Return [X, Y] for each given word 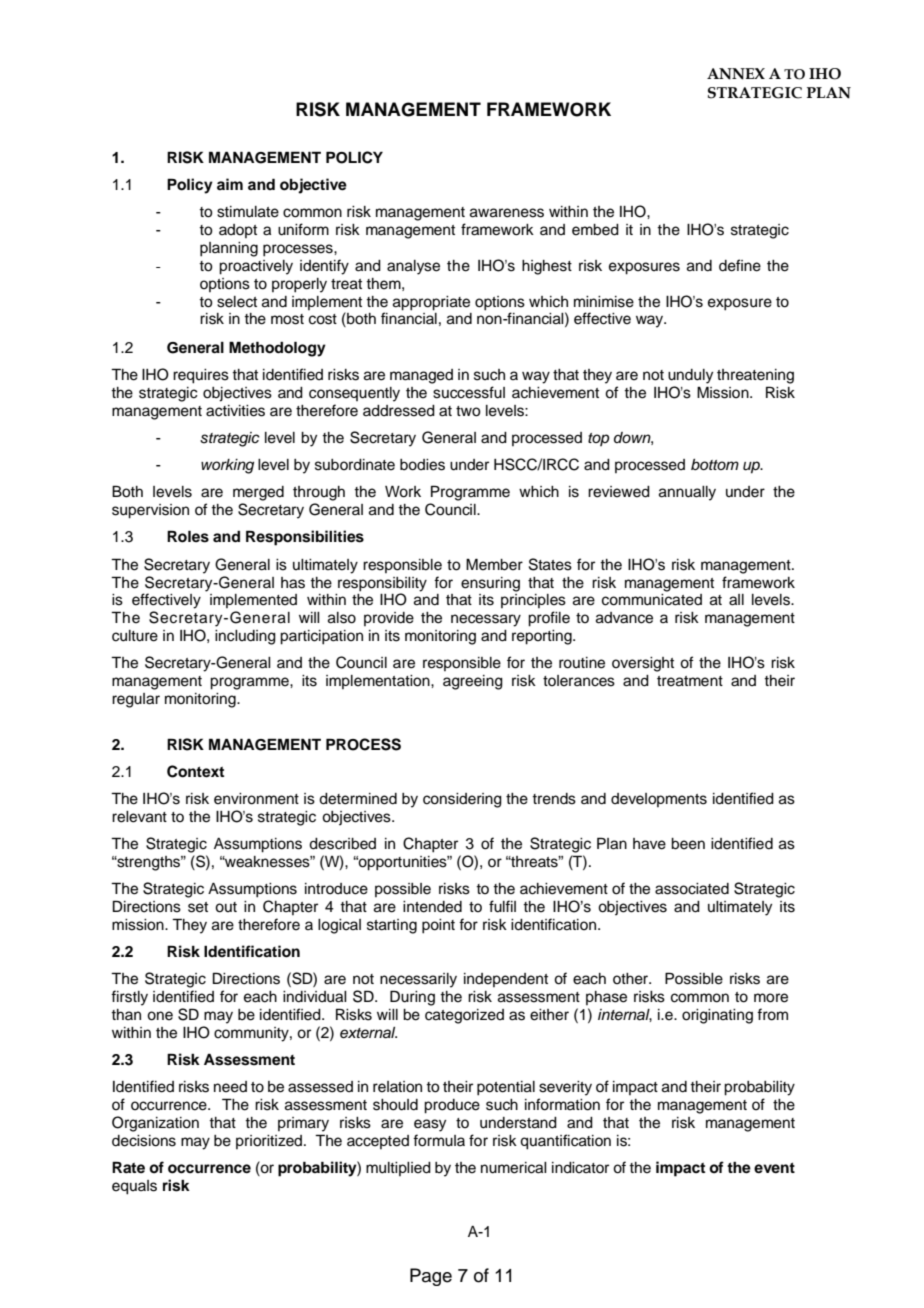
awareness [507, 213]
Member [494, 564]
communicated [652, 600]
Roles [188, 536]
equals [134, 1187]
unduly [690, 376]
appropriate [431, 303]
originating [717, 1016]
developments [659, 800]
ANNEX [736, 74]
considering [462, 800]
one [160, 1016]
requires [201, 376]
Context [195, 771]
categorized [464, 1016]
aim [230, 184]
